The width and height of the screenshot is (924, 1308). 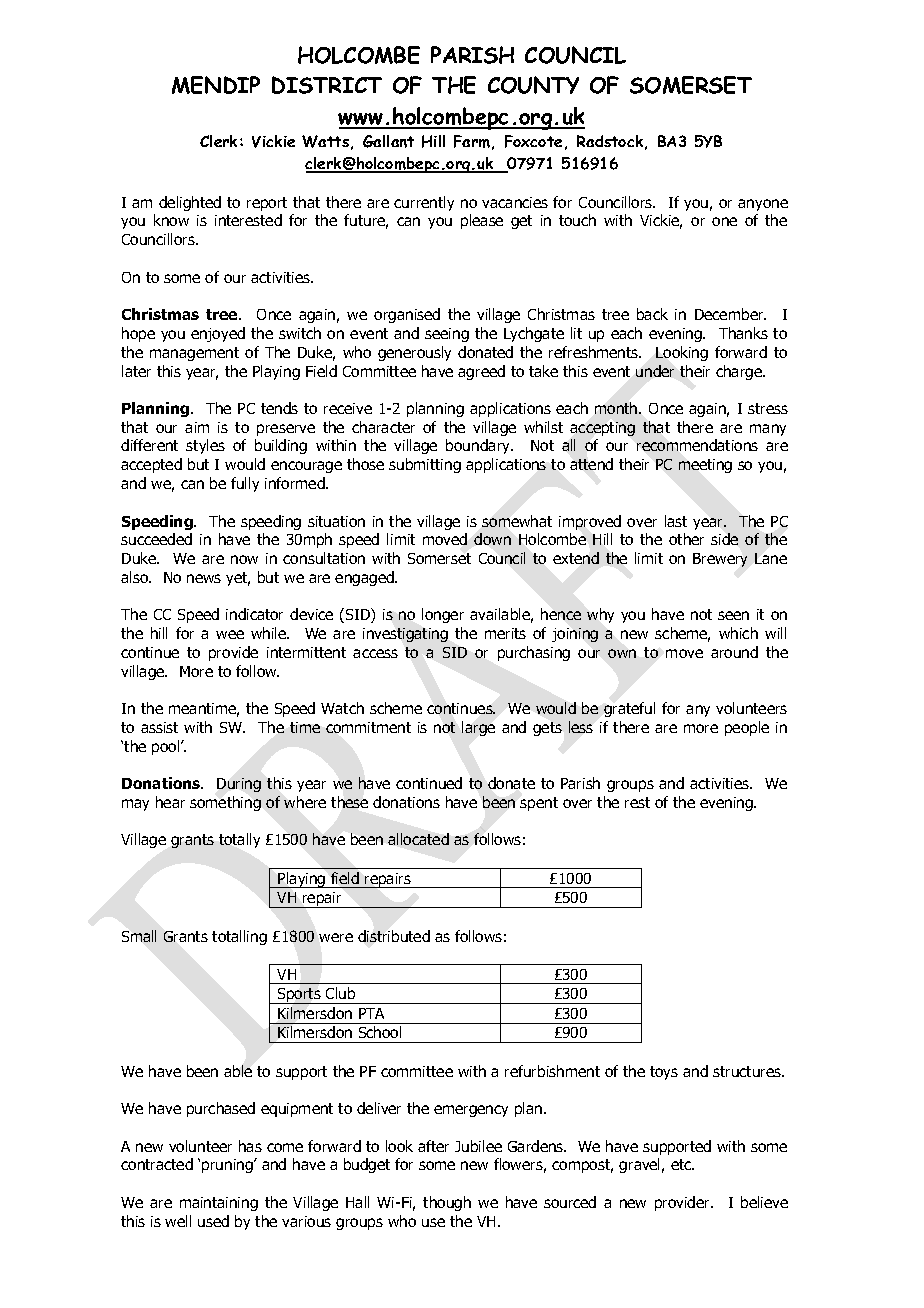 What do you see at coordinates (388, 141) in the screenshot?
I see `Gallant` at bounding box center [388, 141].
